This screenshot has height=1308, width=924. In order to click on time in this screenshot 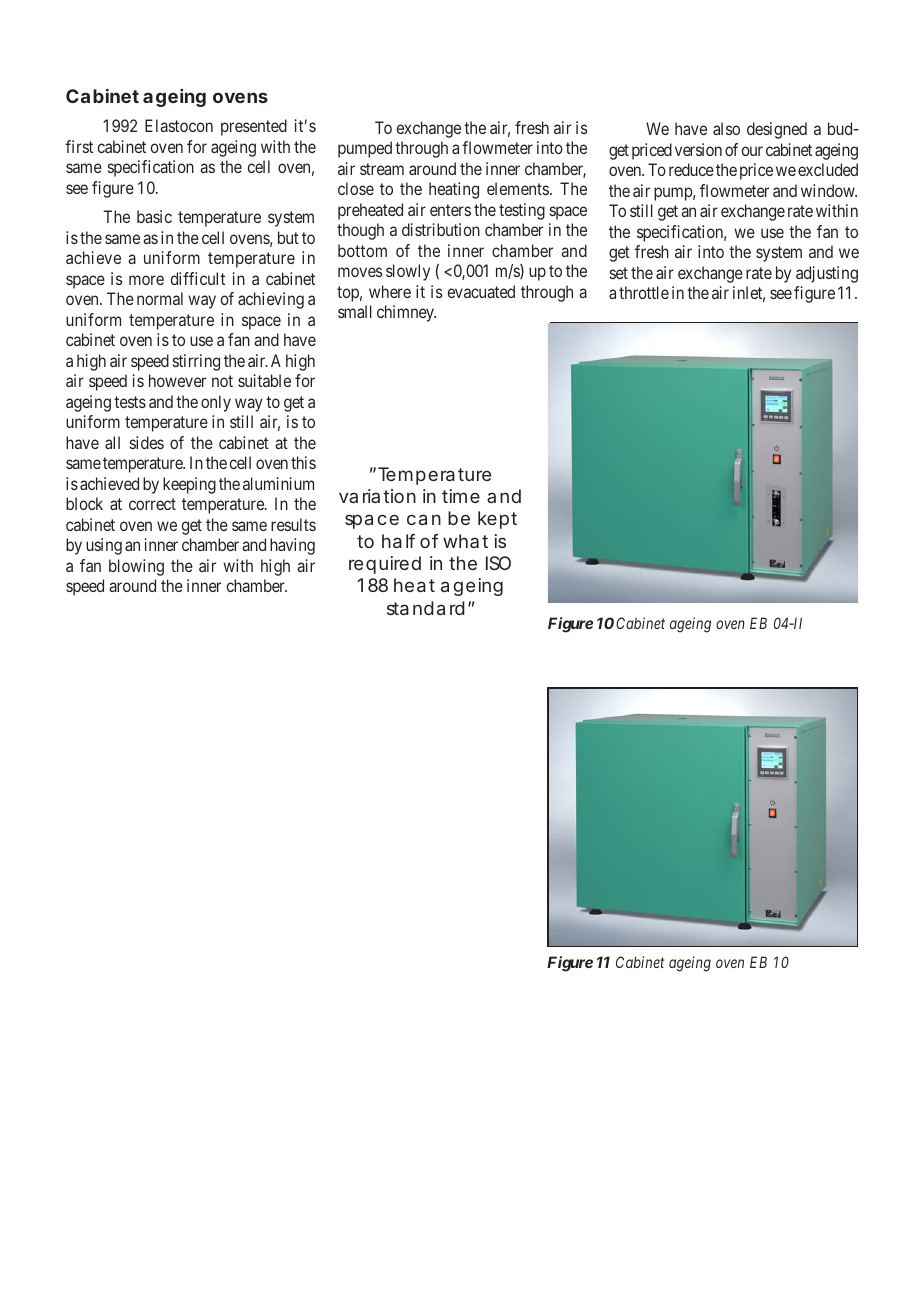, I will do `click(461, 496)`.
